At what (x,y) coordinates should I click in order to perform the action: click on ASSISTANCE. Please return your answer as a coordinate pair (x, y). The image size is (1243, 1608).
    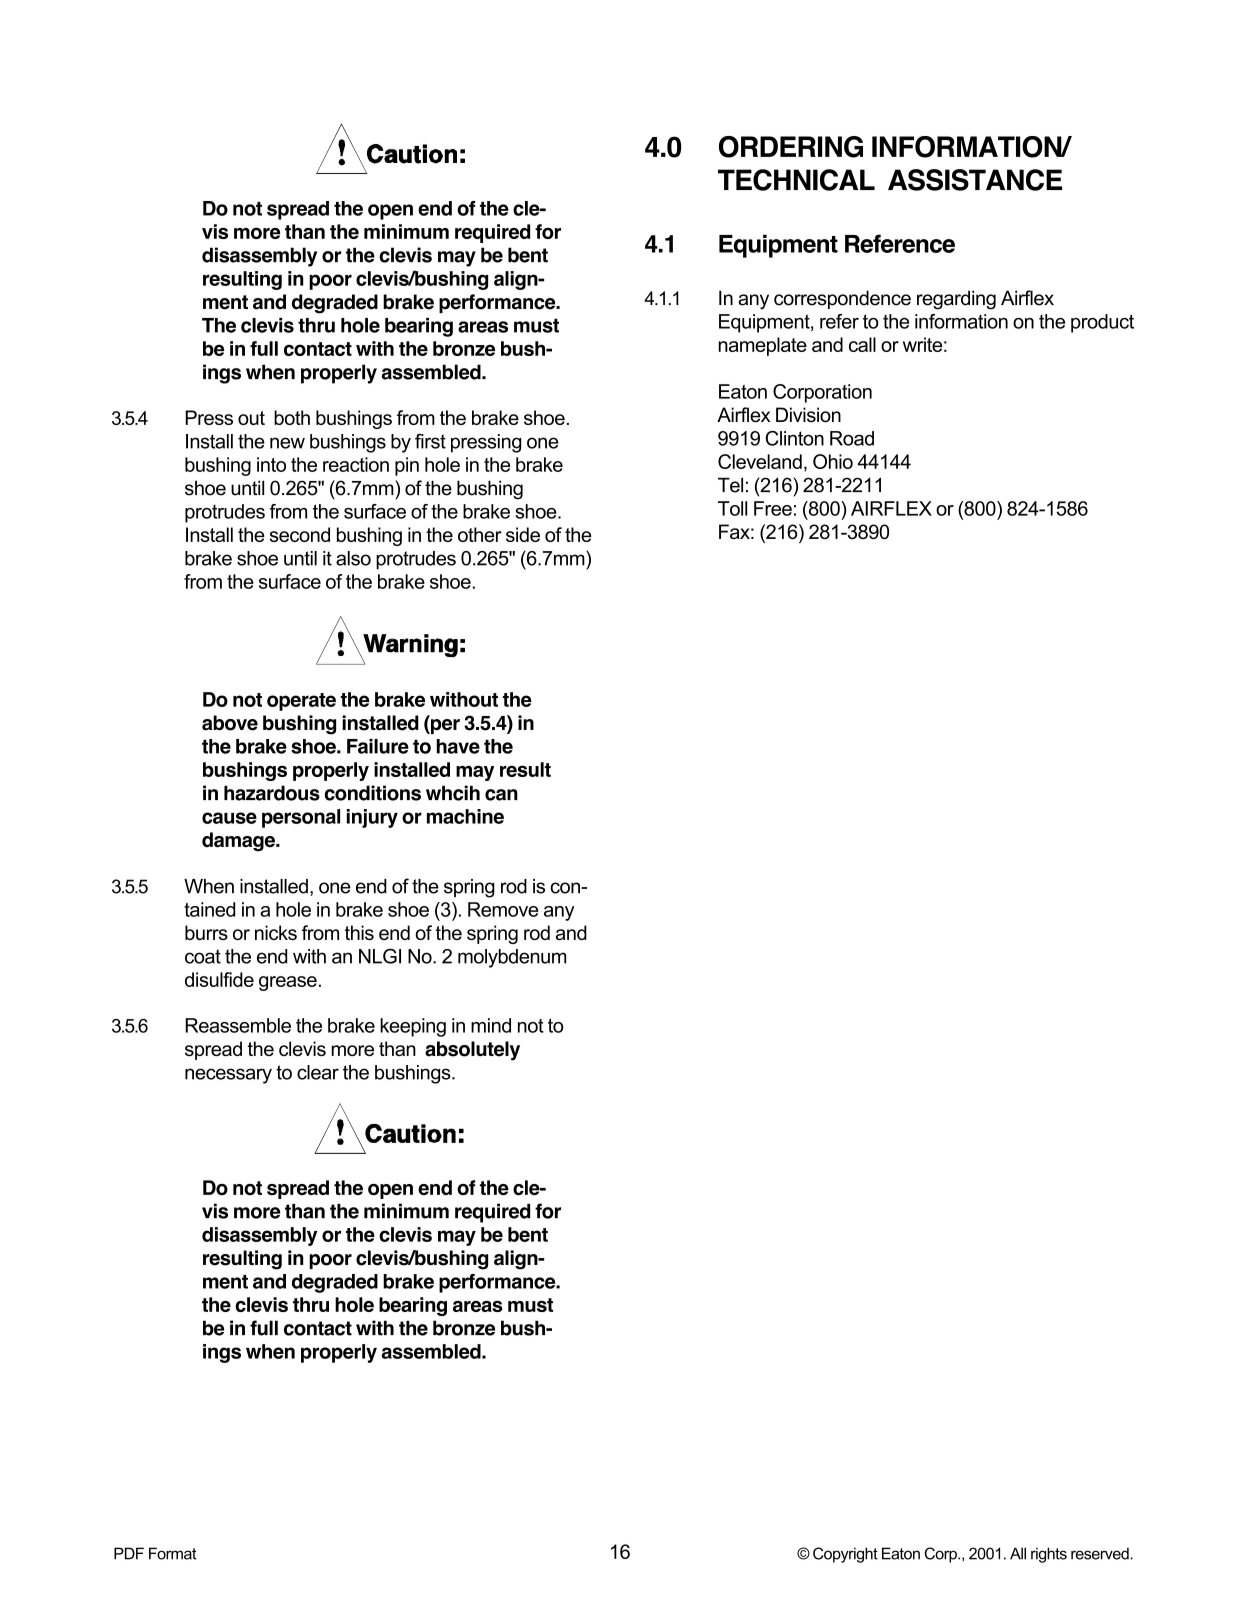
    Looking at the image, I should click on (975, 180).
